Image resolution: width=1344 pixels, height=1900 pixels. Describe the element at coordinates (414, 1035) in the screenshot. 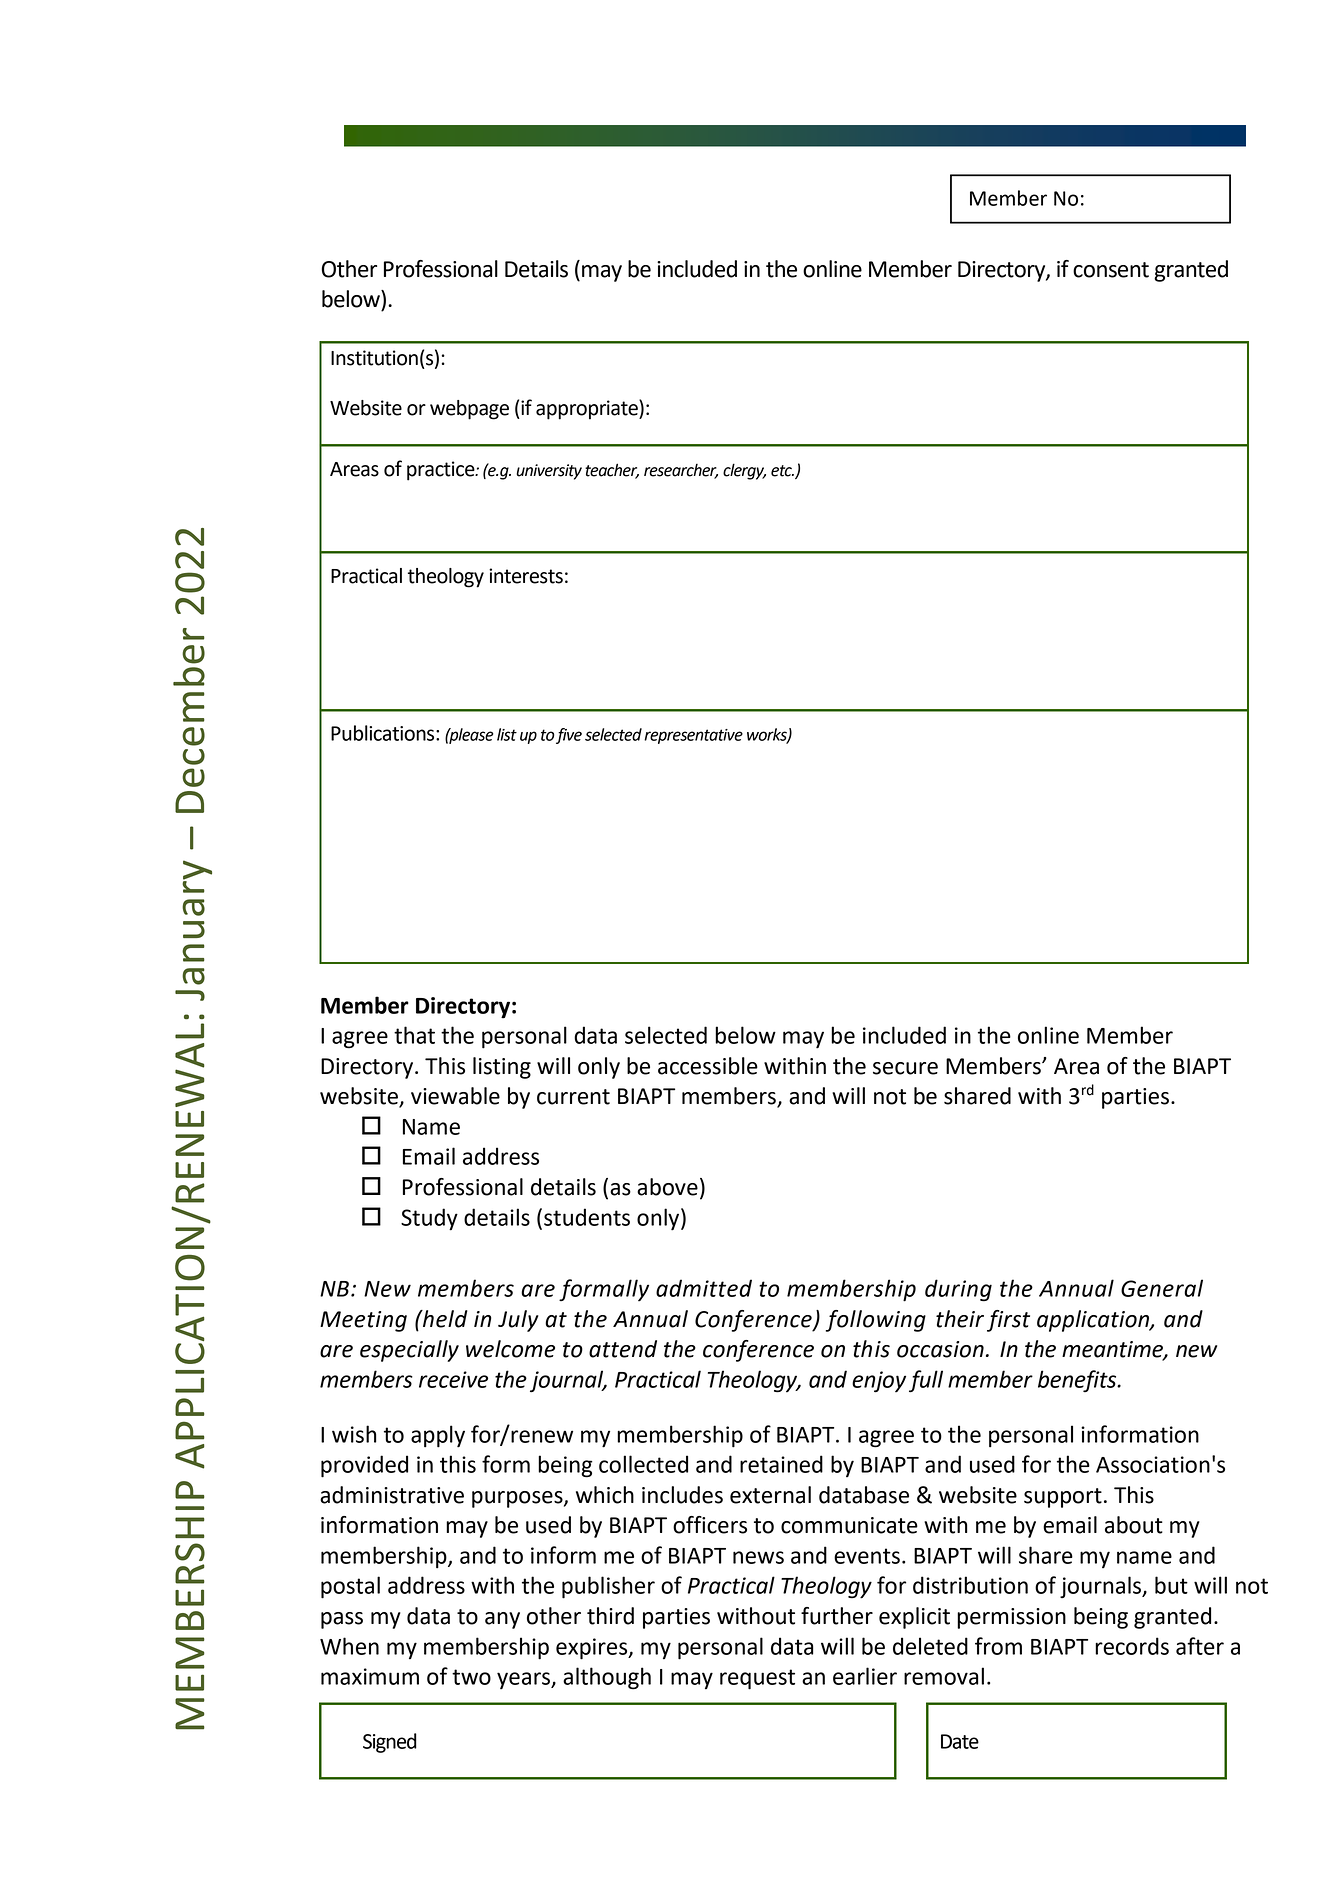

I see `that` at that location.
